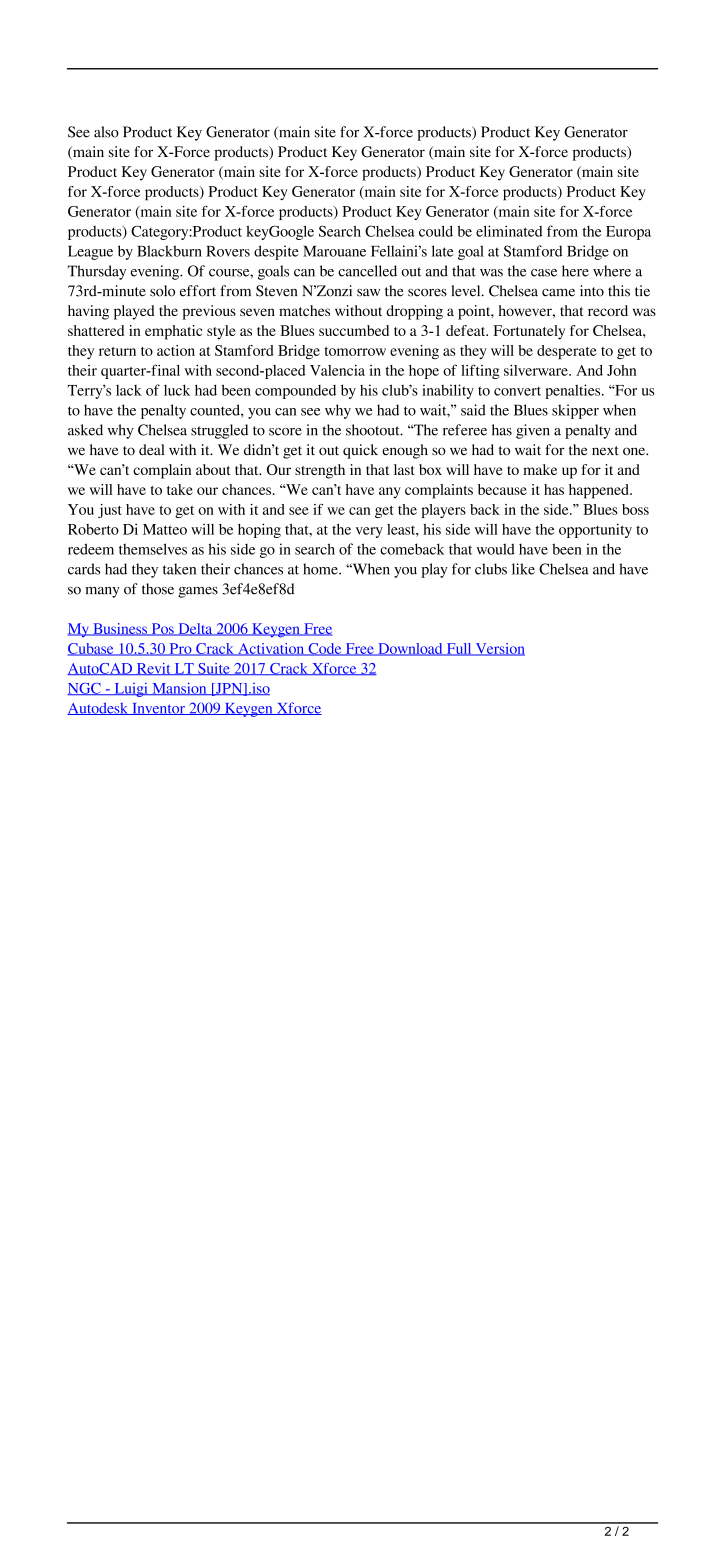  I want to click on skipper, so click(575, 411).
